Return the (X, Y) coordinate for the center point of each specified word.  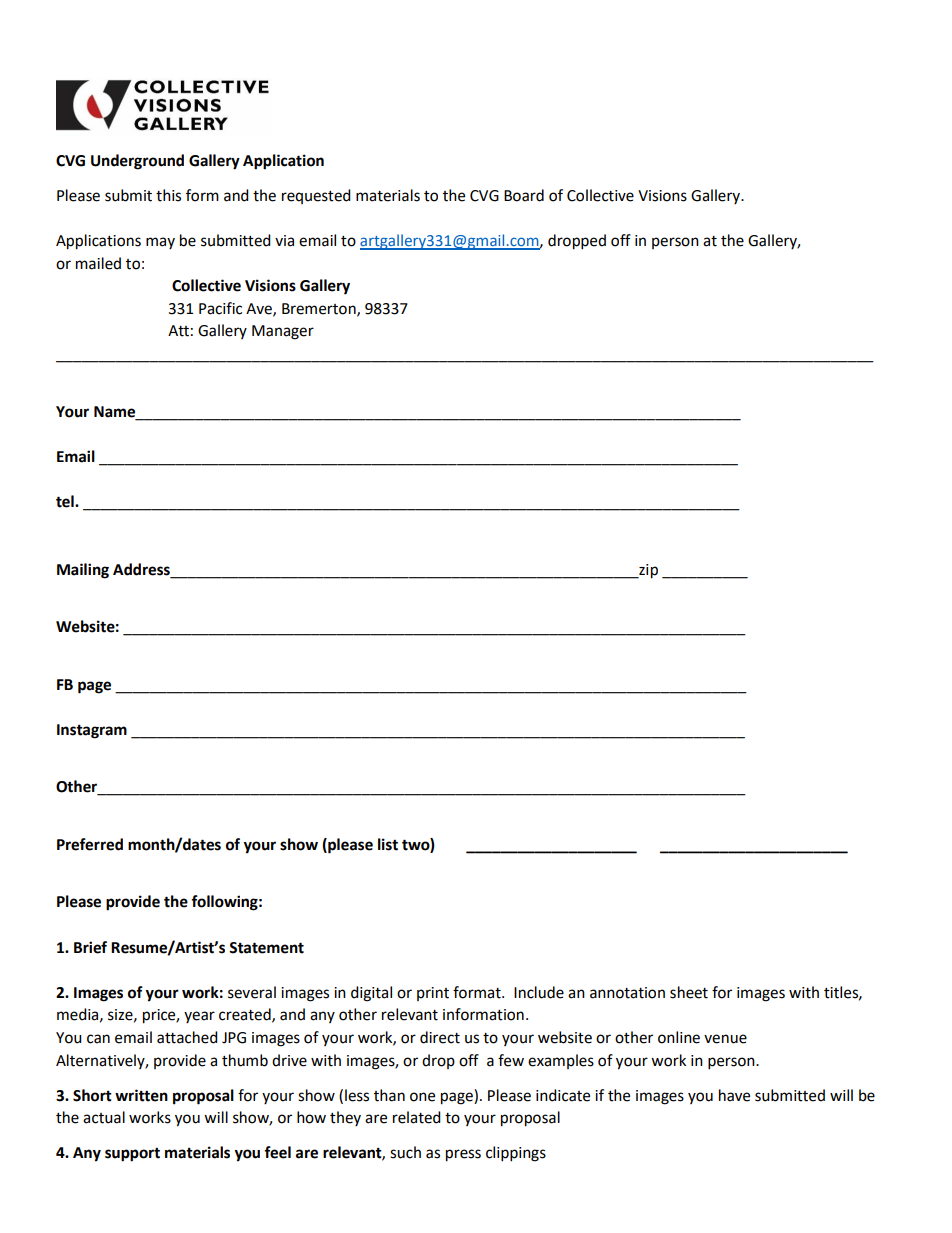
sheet (689, 992)
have (734, 1095)
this (168, 195)
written (141, 1095)
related (417, 1117)
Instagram (92, 731)
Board (524, 195)
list (388, 844)
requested (316, 196)
